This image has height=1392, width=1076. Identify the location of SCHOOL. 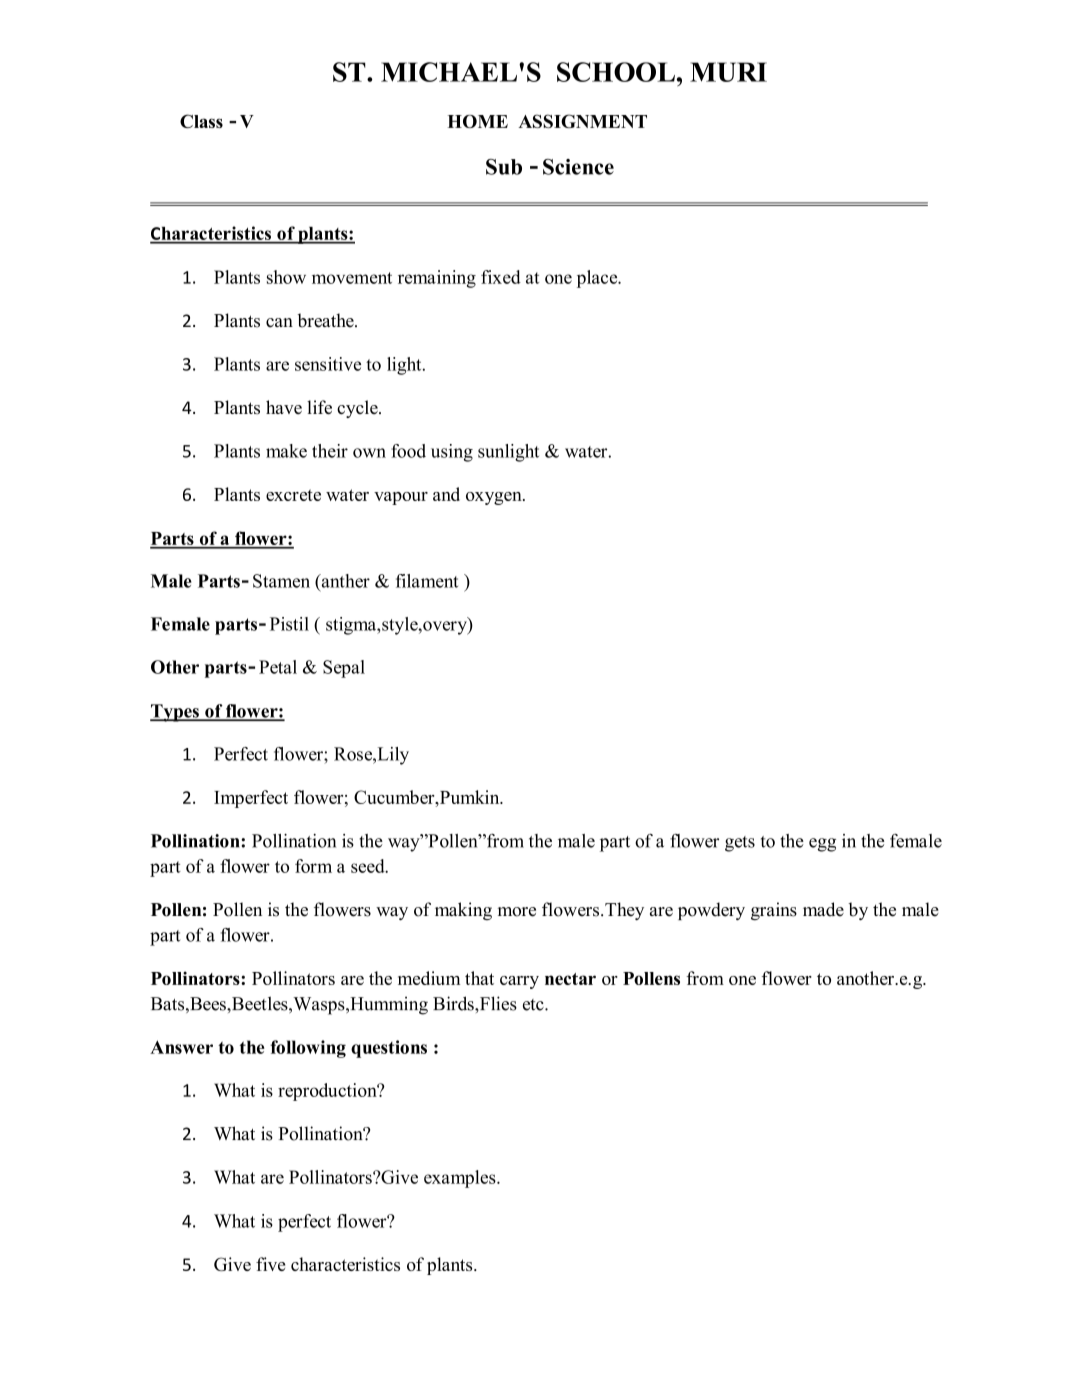
(617, 72).
